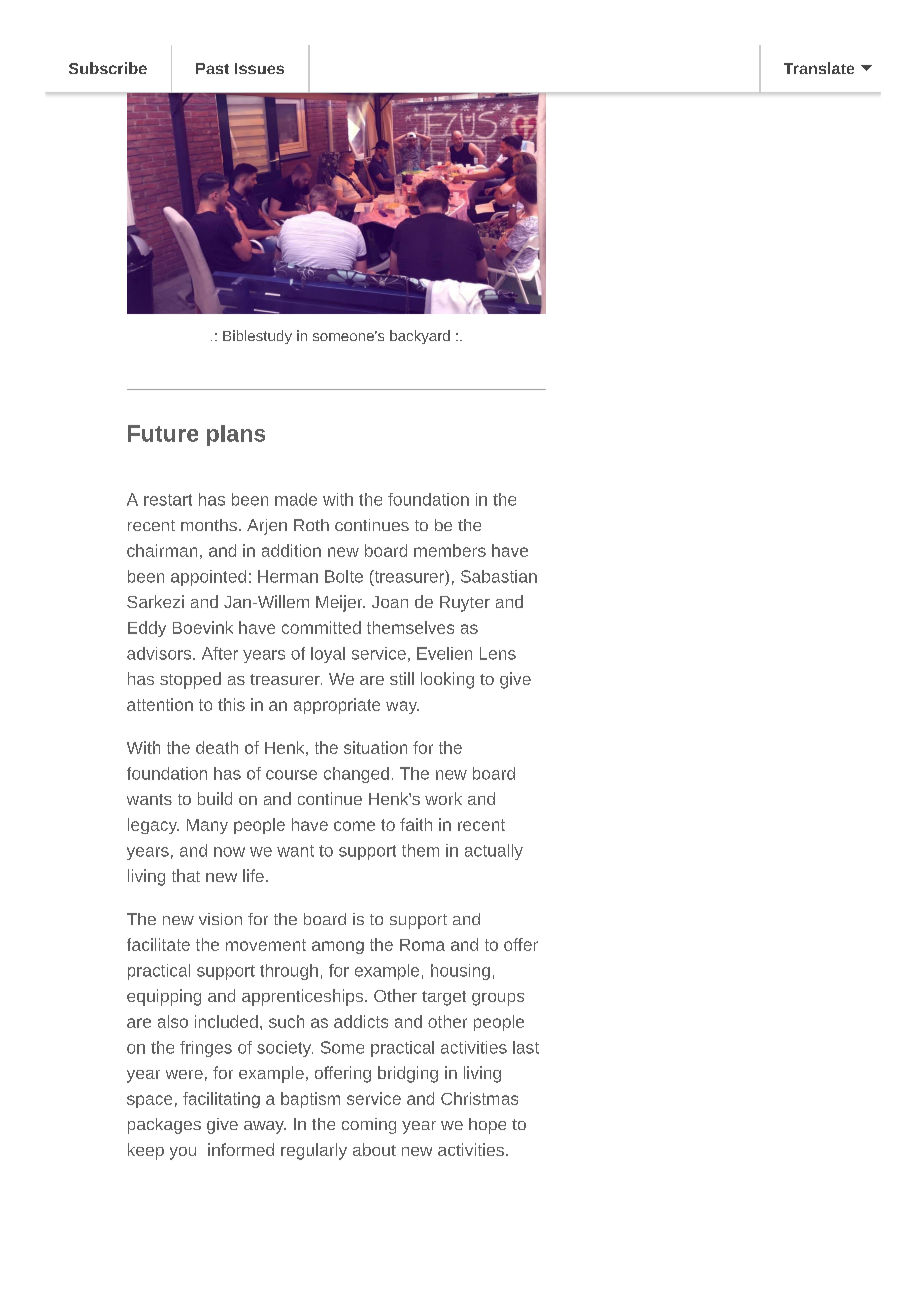 The width and height of the image is (924, 1308). Describe the element at coordinates (212, 68) in the image. I see `Past` at that location.
